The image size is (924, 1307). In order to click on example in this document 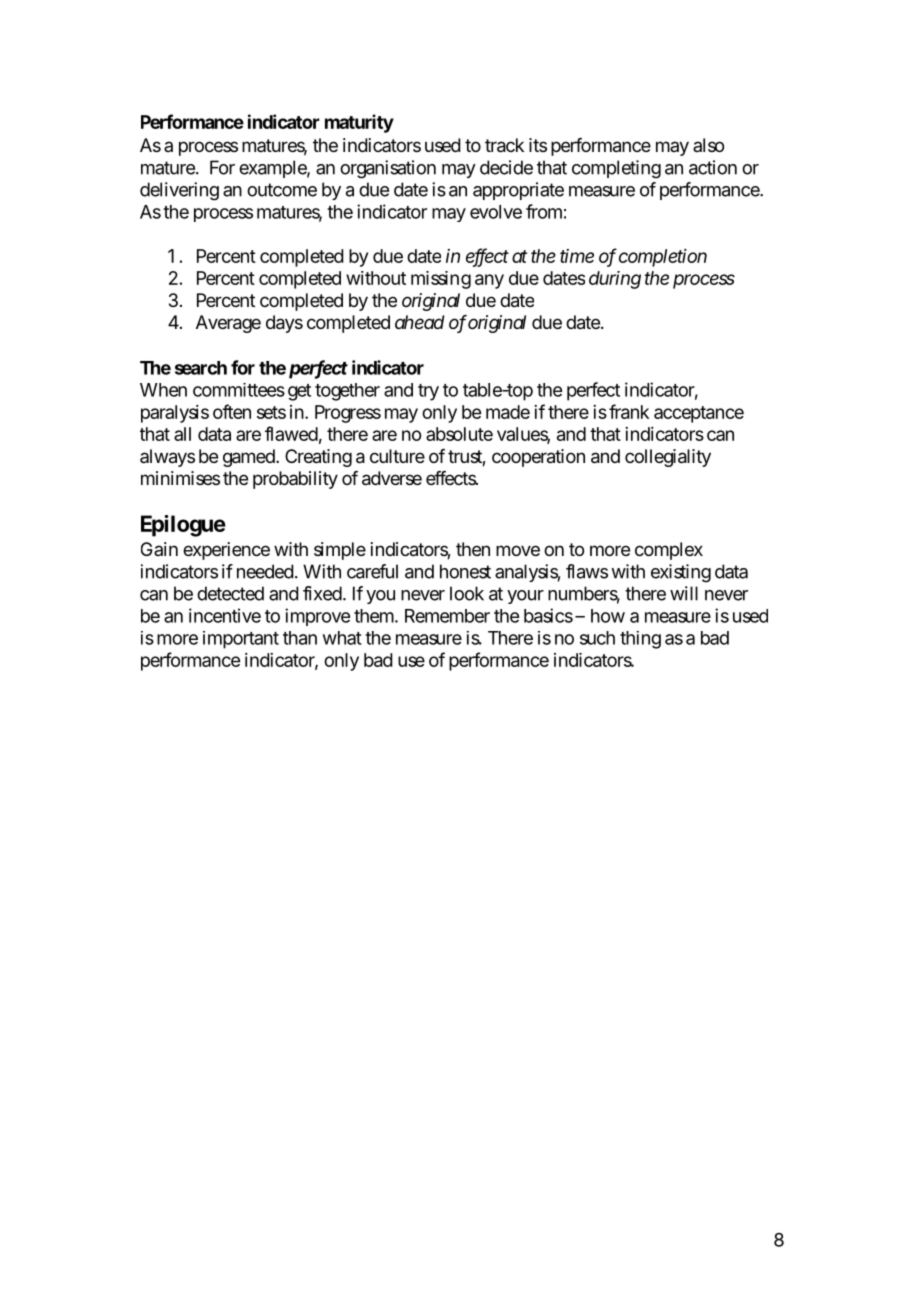, I will do `click(274, 169)`.
